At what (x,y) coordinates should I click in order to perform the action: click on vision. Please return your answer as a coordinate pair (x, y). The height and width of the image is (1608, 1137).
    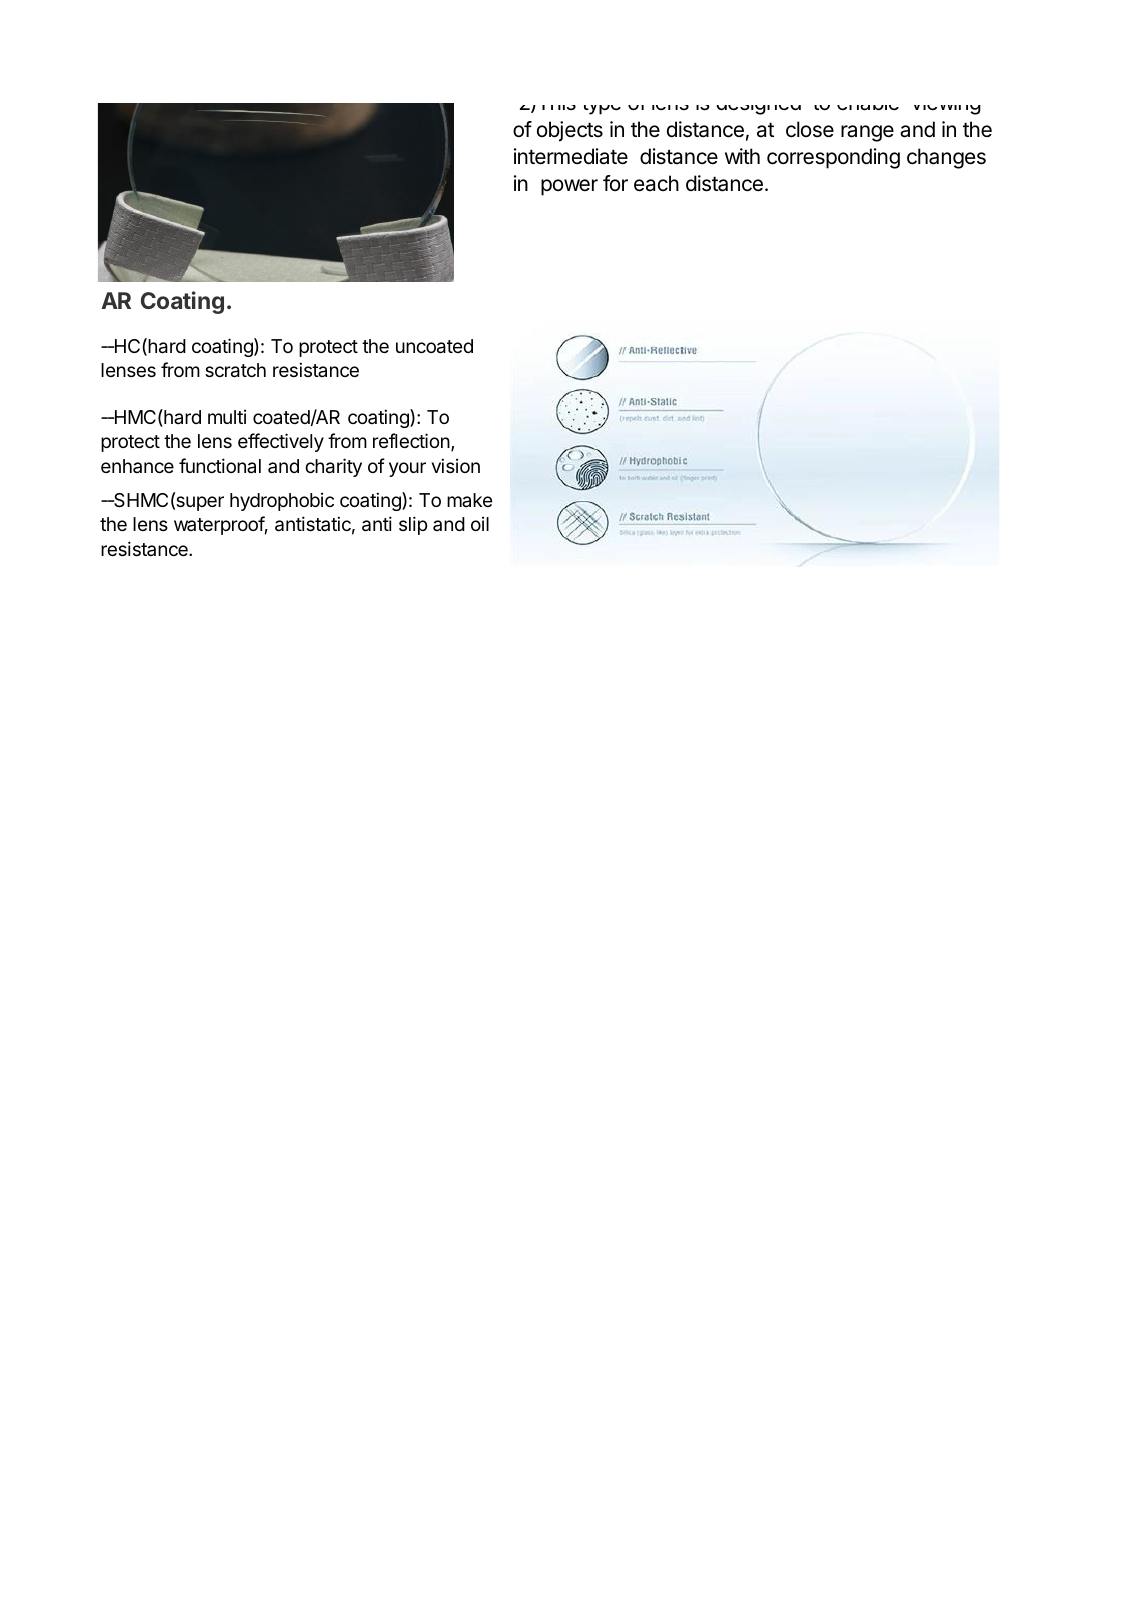
    Looking at the image, I should click on (456, 465).
